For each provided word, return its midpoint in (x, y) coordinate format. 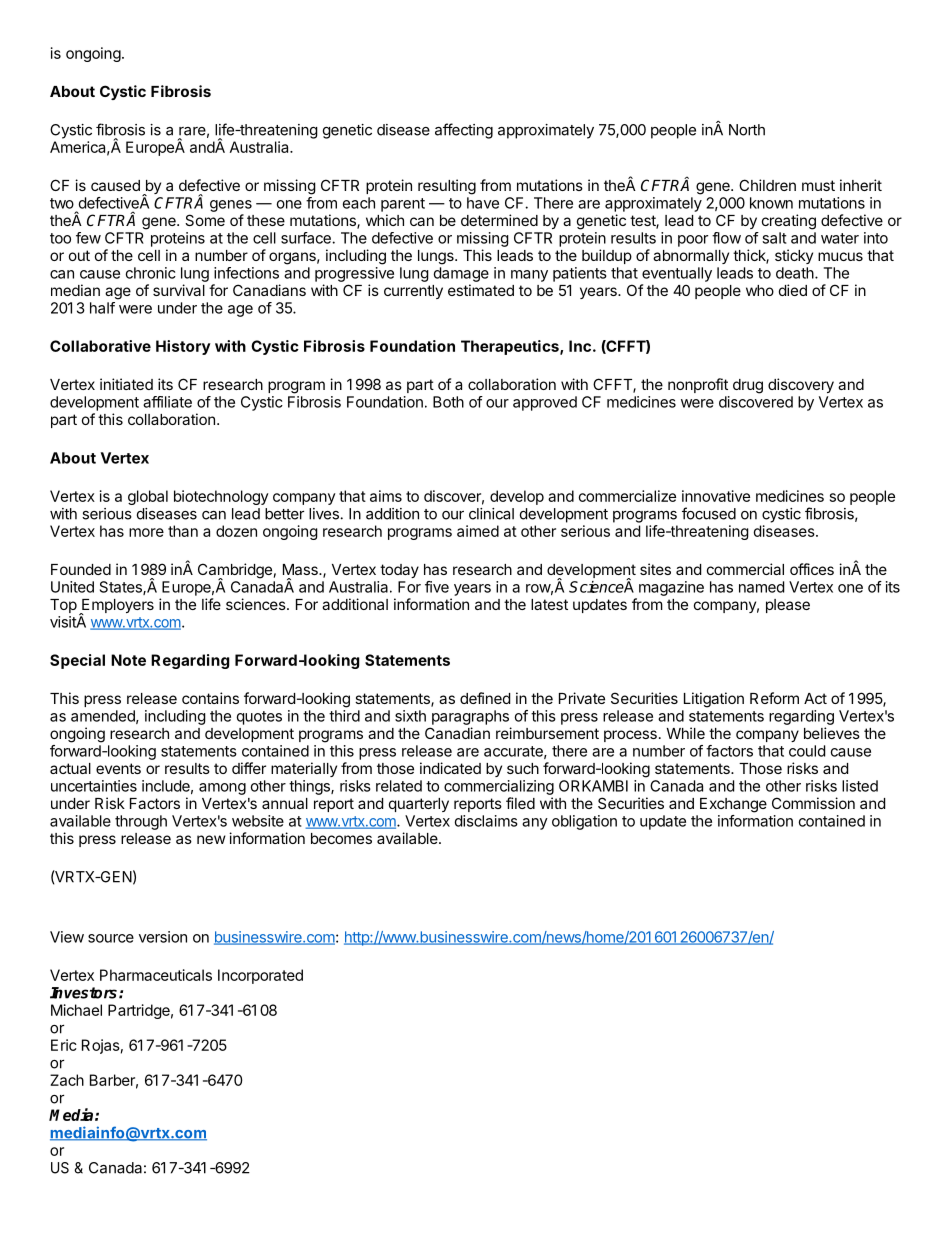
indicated (450, 768)
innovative (716, 496)
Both (448, 402)
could (807, 751)
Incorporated (260, 976)
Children (767, 185)
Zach (67, 1080)
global (148, 497)
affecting (464, 131)
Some (205, 220)
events (118, 768)
